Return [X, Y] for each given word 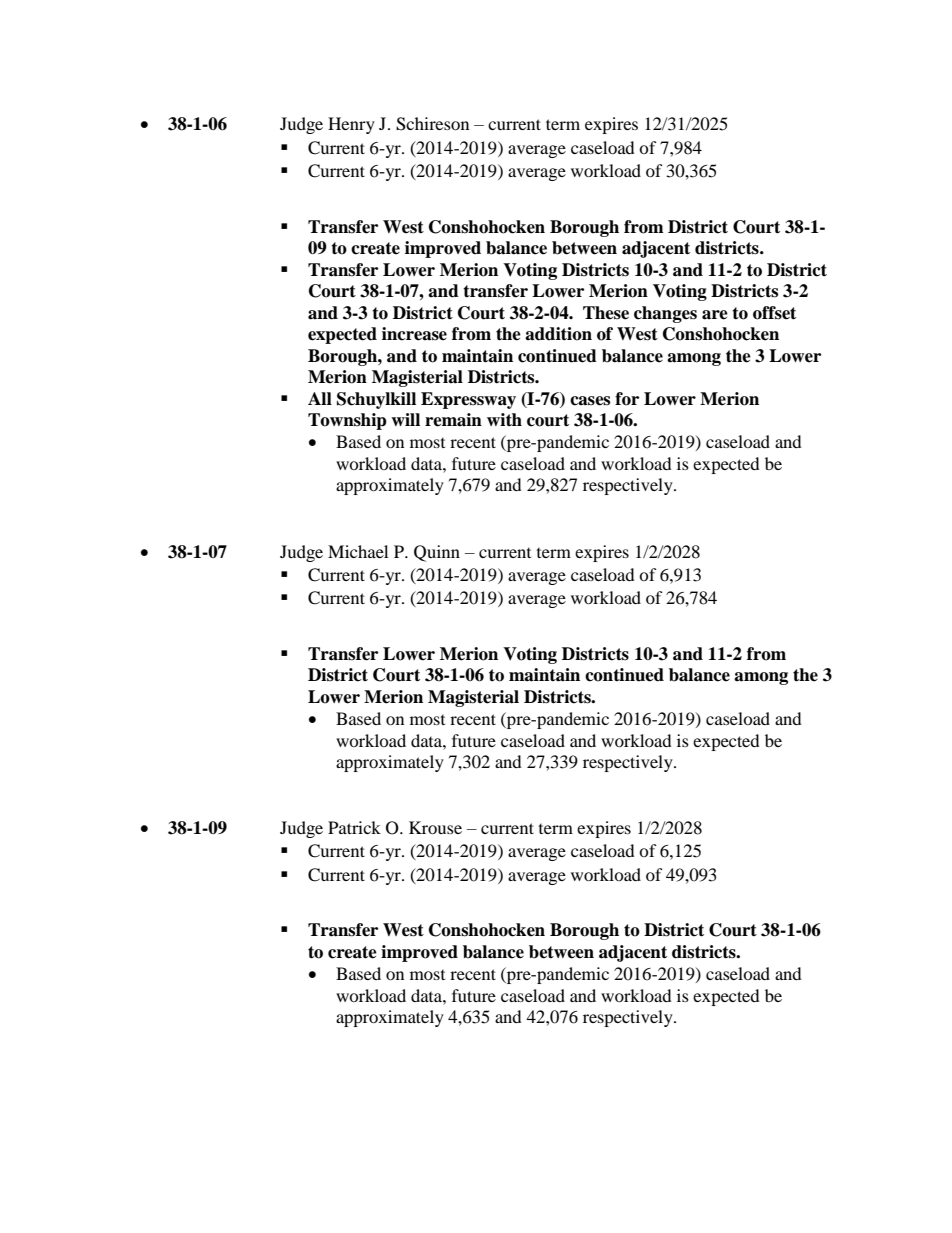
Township [347, 421]
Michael [358, 551]
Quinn [437, 553]
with [504, 419]
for [627, 399]
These [606, 313]
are [715, 315]
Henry [351, 125]
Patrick [354, 827]
